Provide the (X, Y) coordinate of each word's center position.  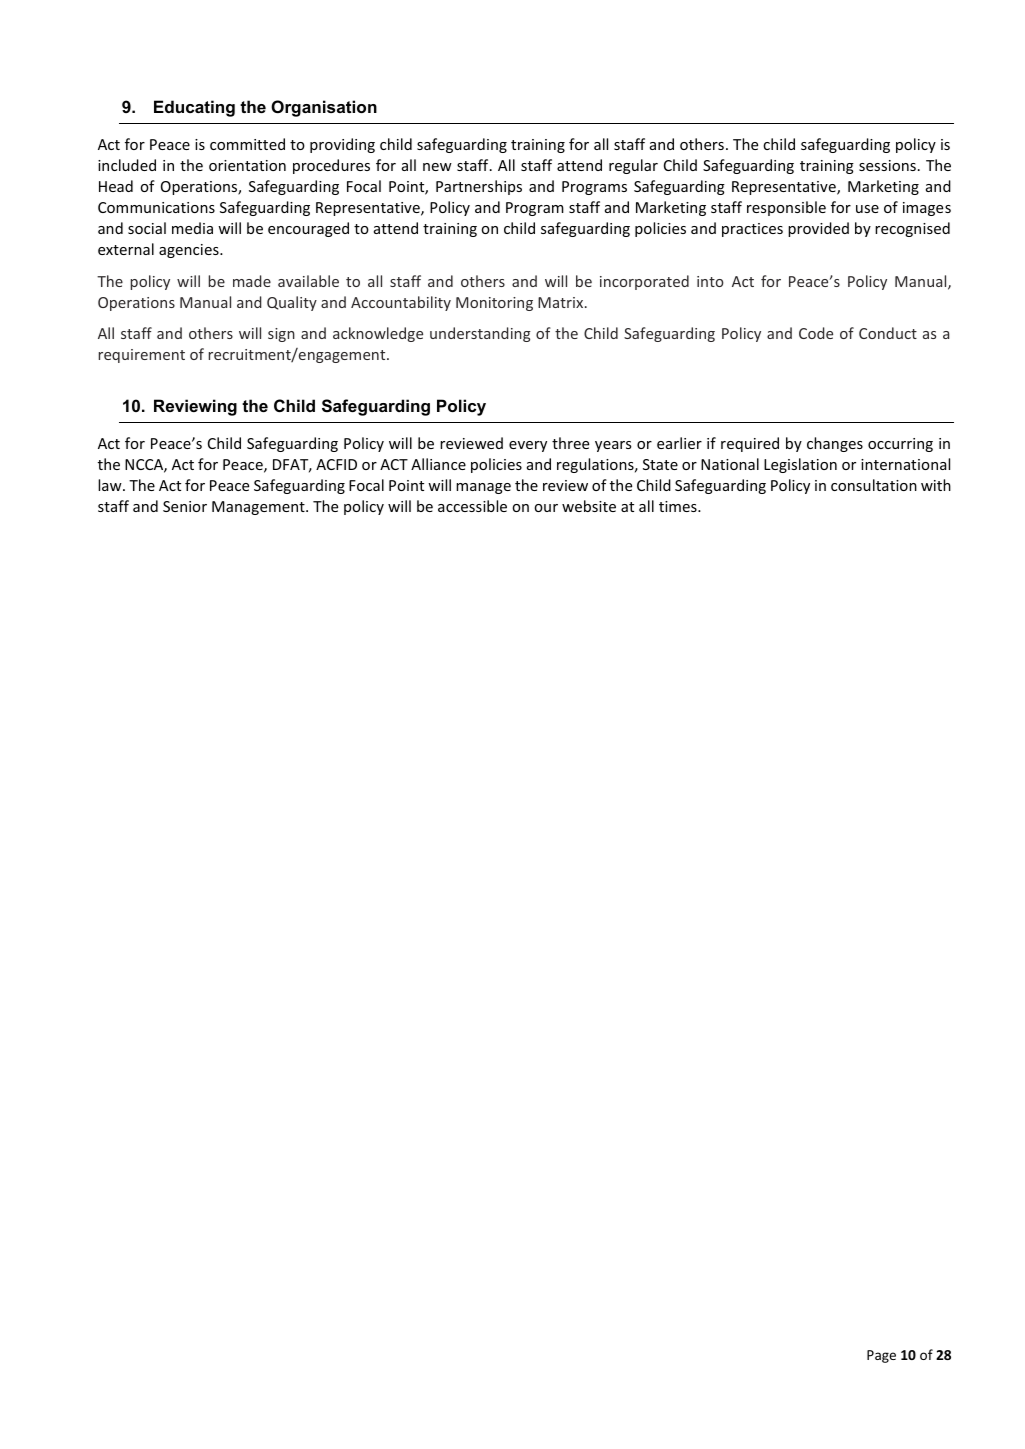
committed (247, 144)
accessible (472, 506)
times (679, 506)
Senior (185, 506)
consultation (874, 485)
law (111, 485)
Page (881, 1356)
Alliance (438, 464)
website (589, 506)
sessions (887, 165)
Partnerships (479, 187)
